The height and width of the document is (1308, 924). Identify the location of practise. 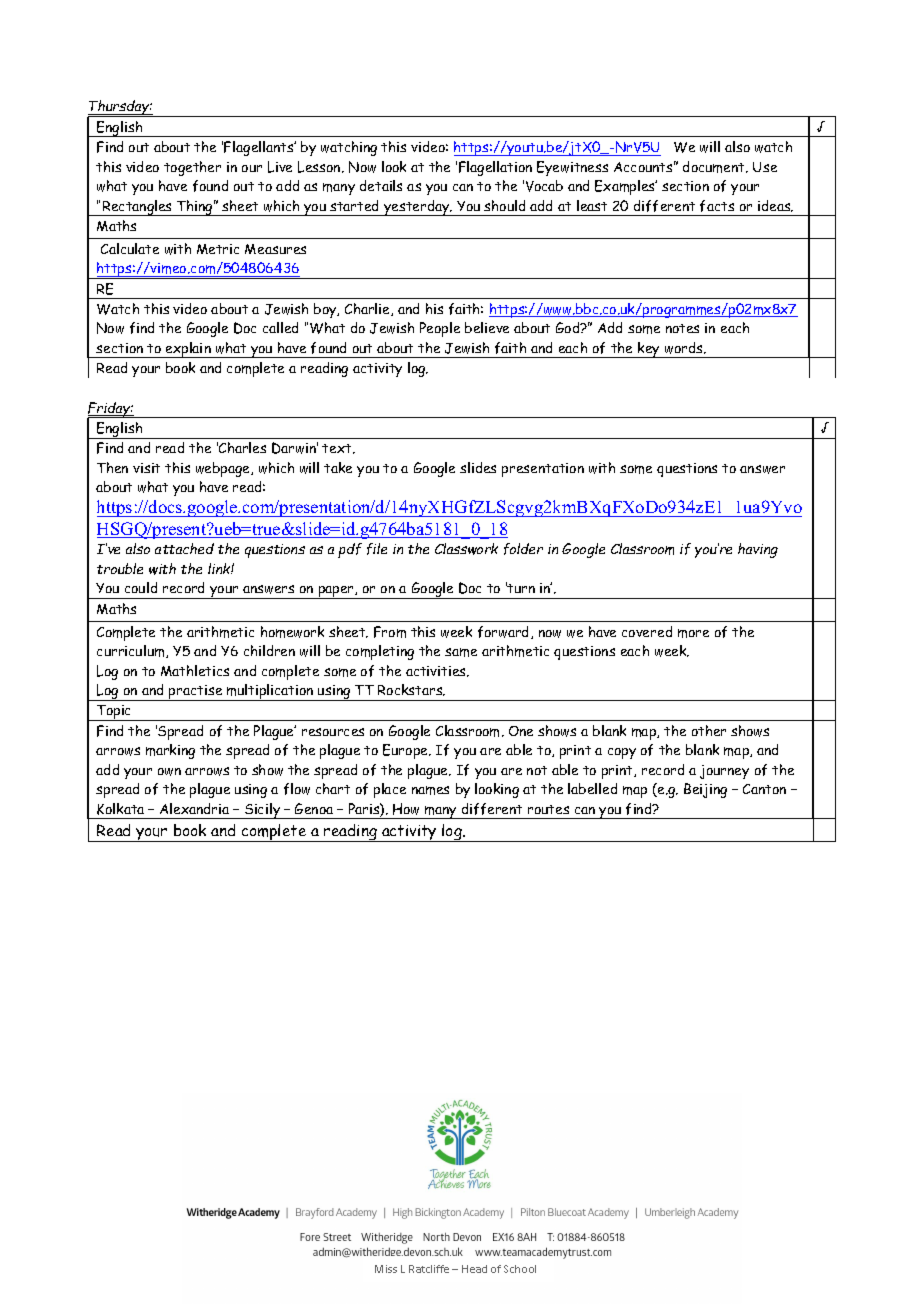
(196, 693).
